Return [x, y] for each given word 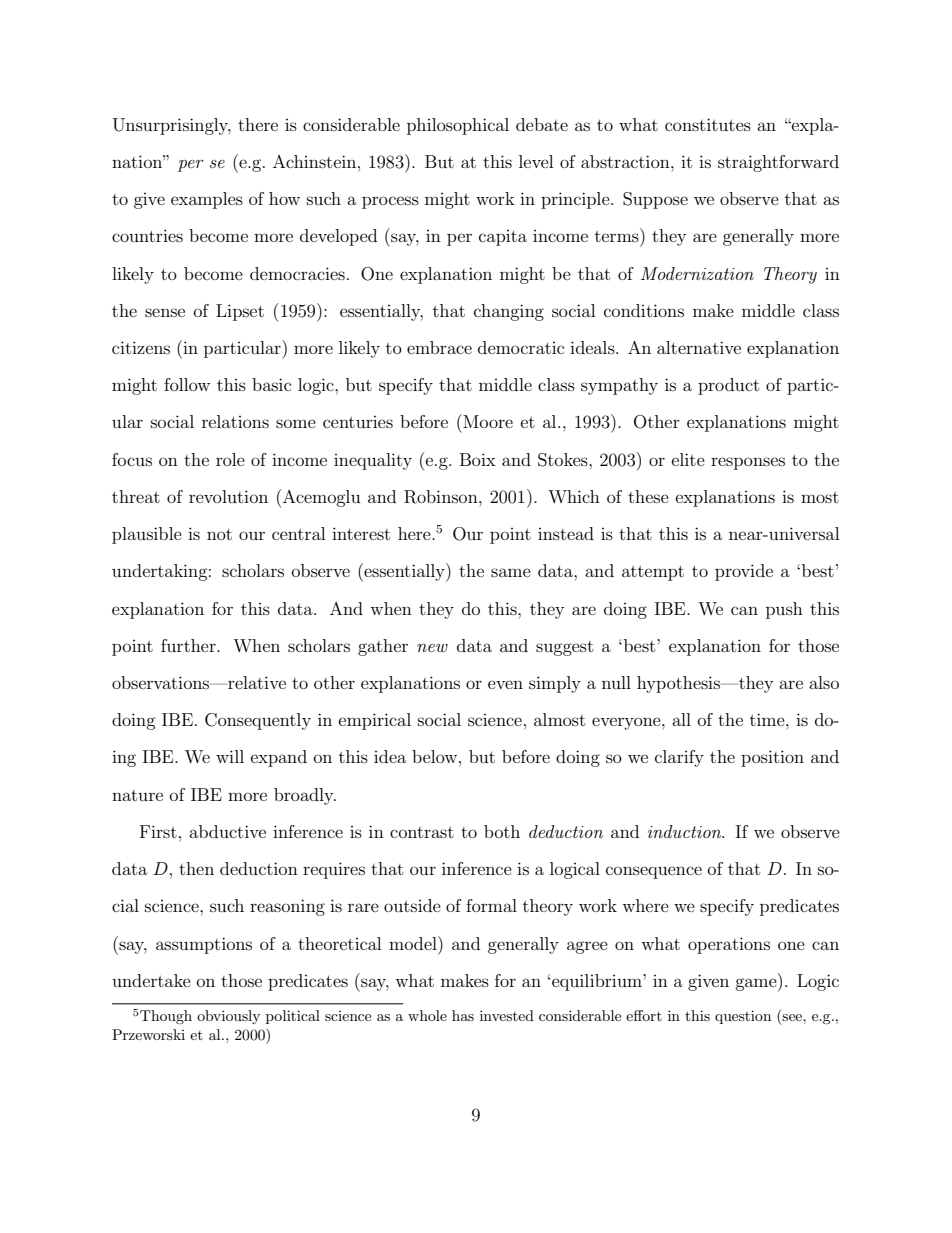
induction [686, 831]
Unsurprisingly [172, 126]
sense [165, 312]
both [502, 831]
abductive [227, 831]
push [784, 610]
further [189, 645]
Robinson [442, 497]
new [432, 648]
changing [509, 312]
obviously [228, 1017]
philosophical [458, 126]
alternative [699, 347]
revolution [228, 496]
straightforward [778, 163]
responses [748, 463]
